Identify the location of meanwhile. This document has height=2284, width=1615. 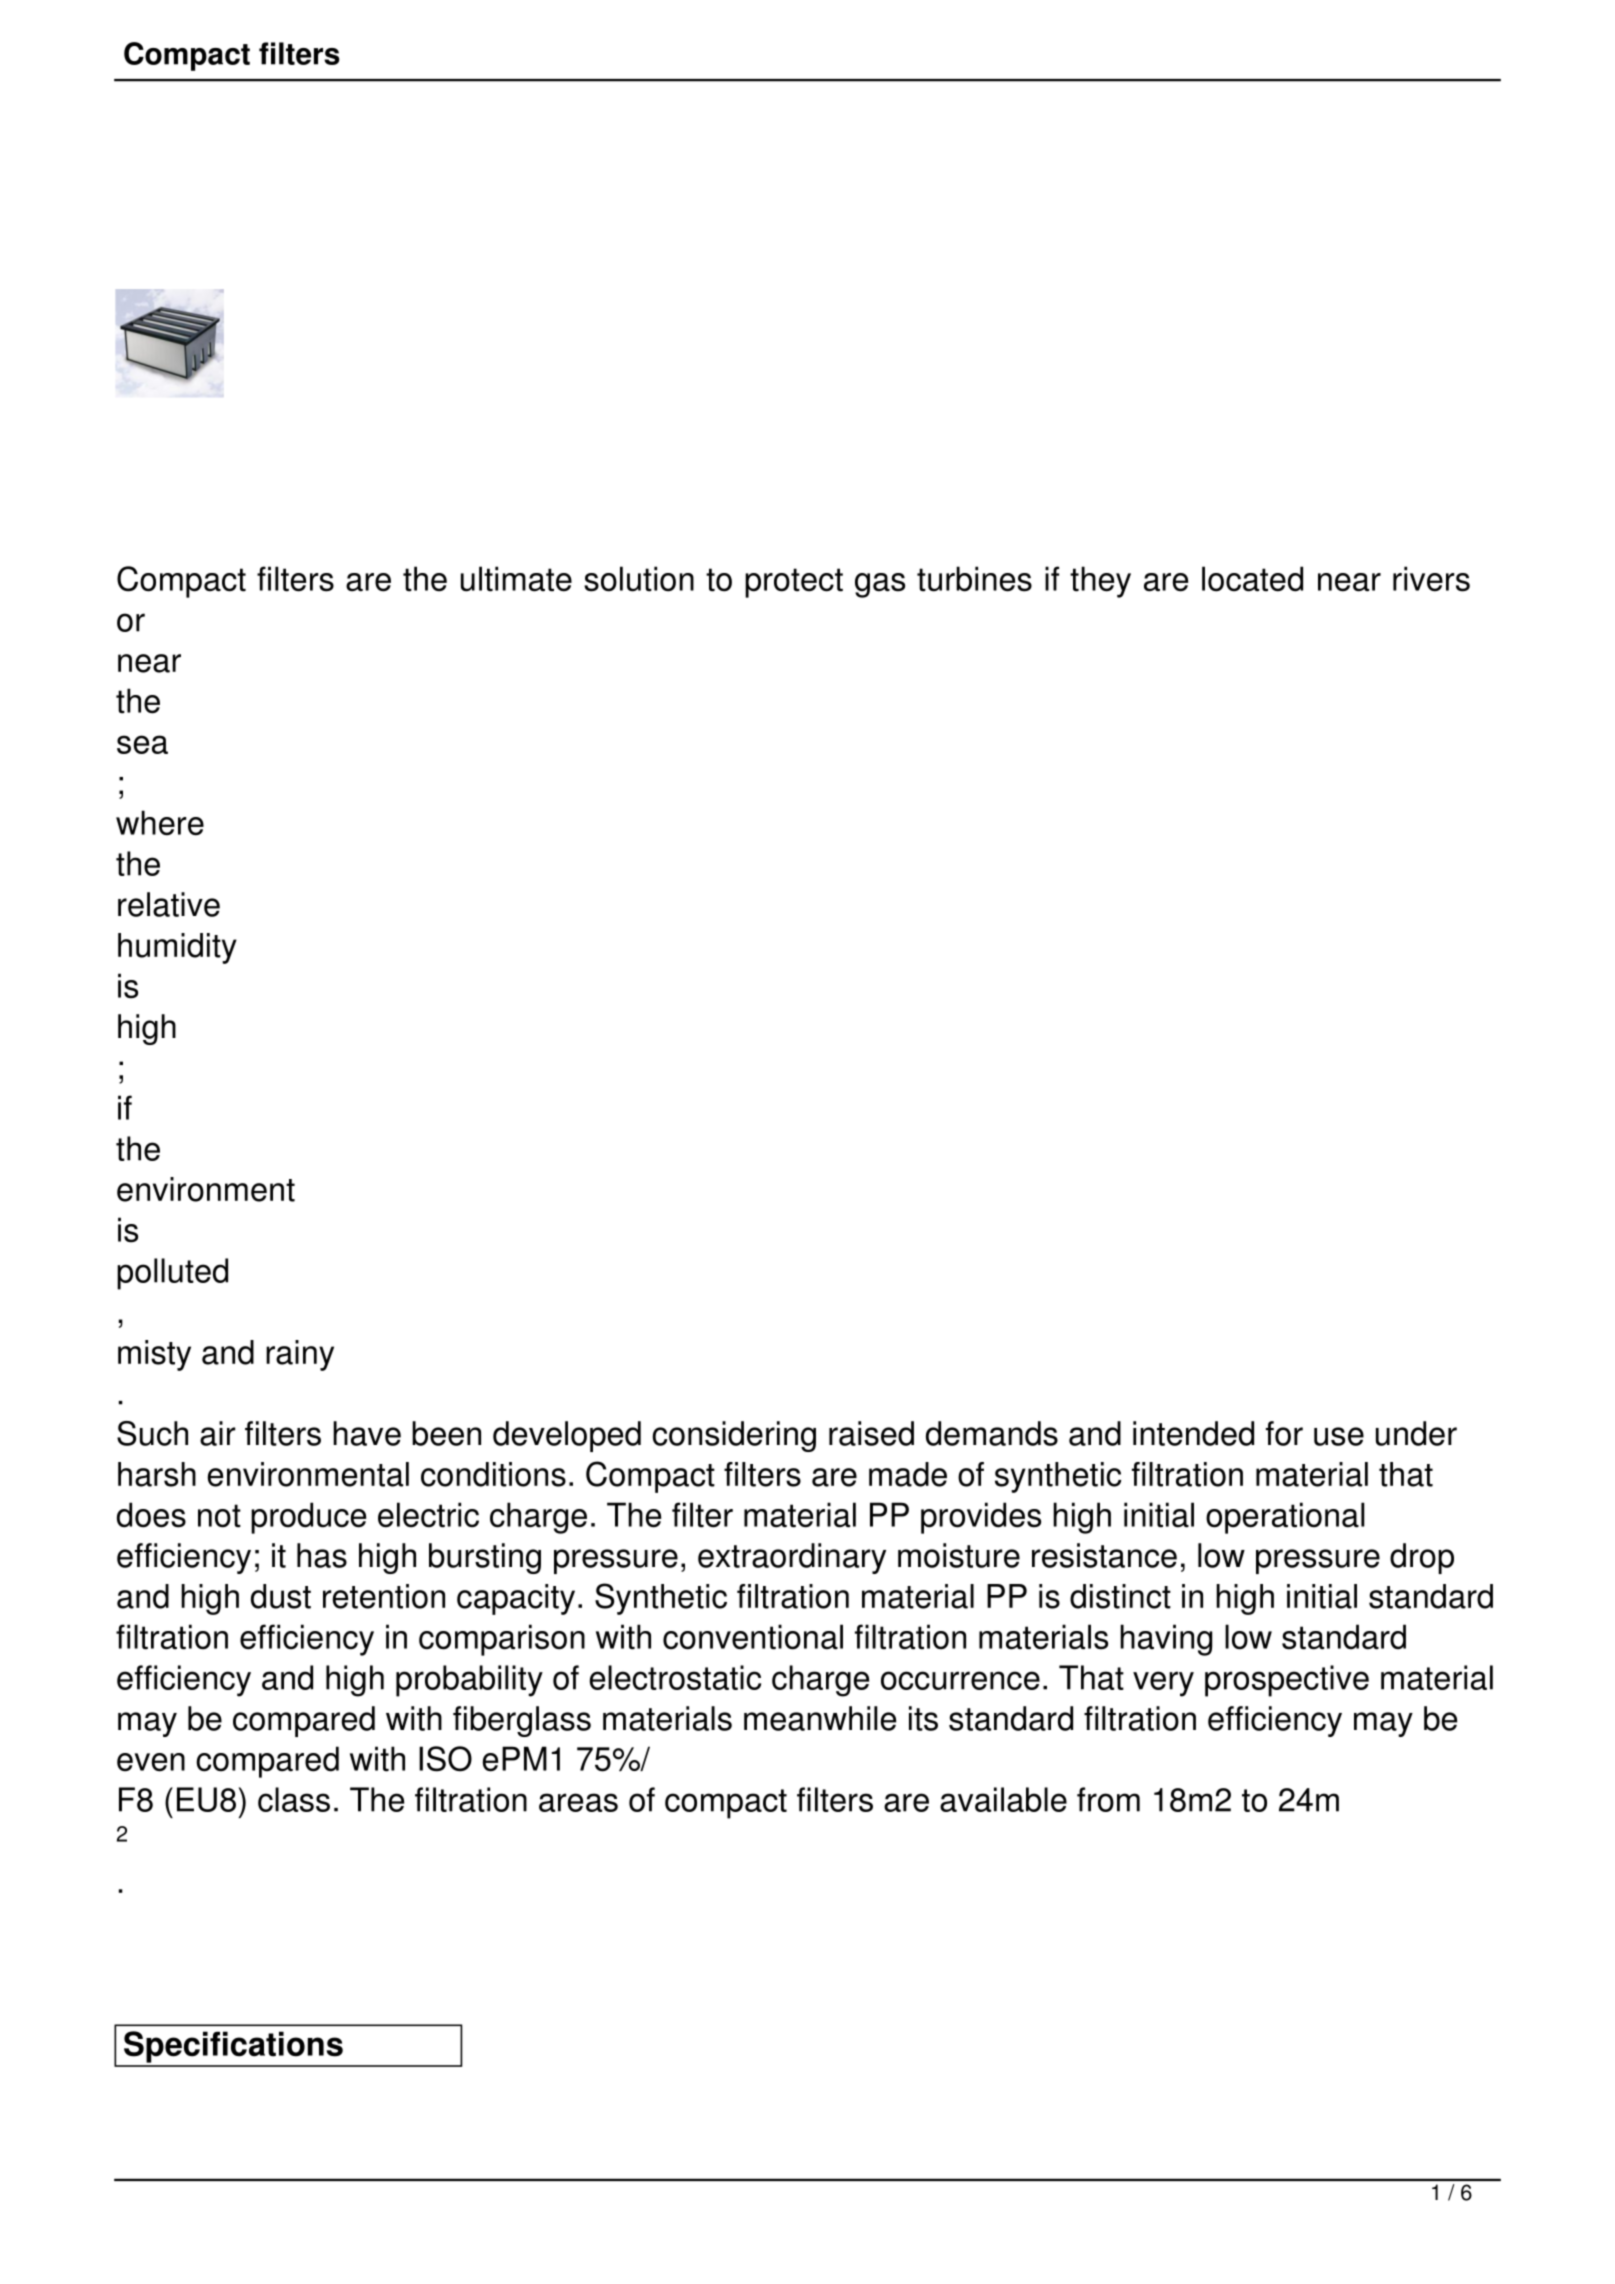
(820, 1718).
